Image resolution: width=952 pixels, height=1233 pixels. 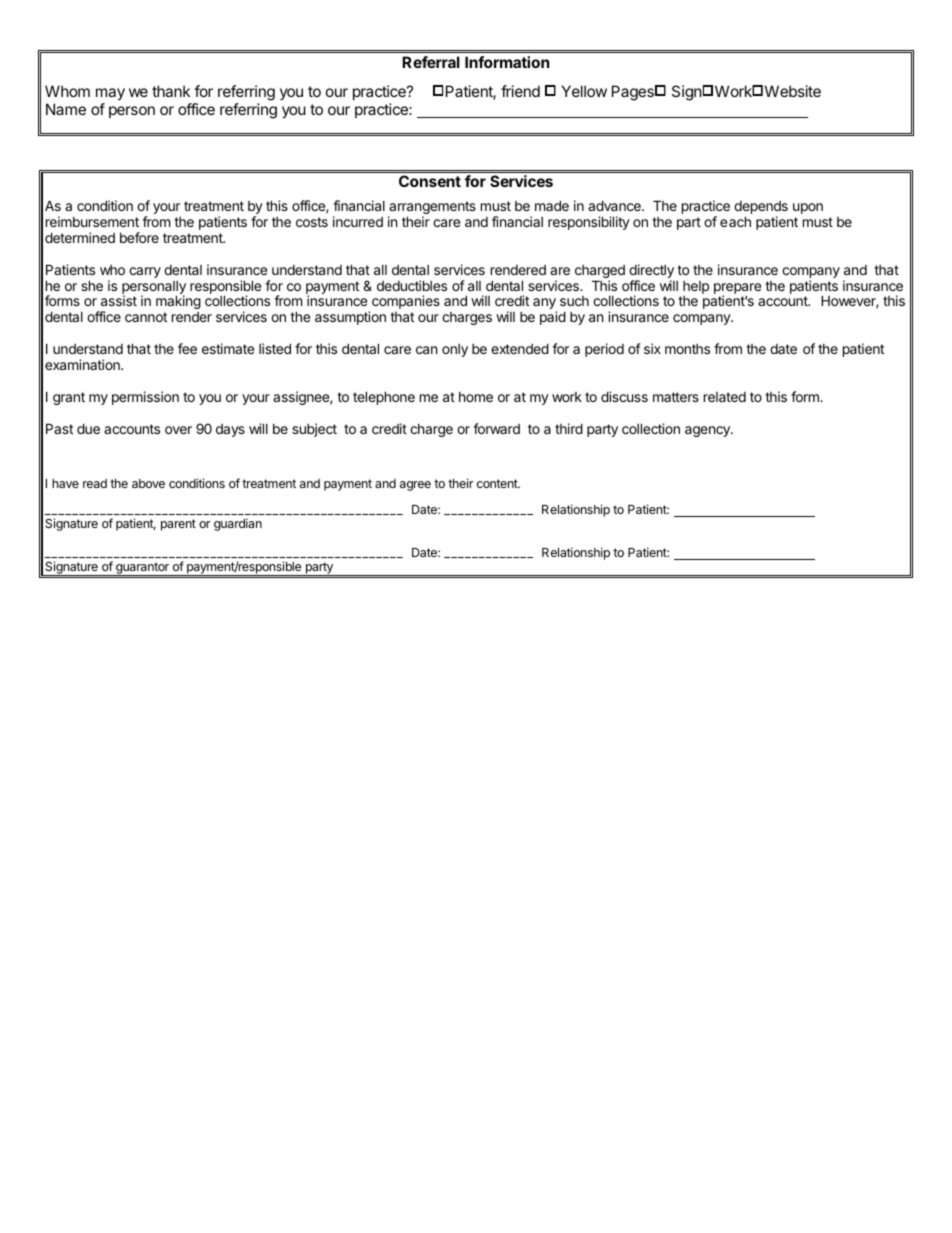 What do you see at coordinates (431, 62) in the document?
I see `Referral` at bounding box center [431, 62].
